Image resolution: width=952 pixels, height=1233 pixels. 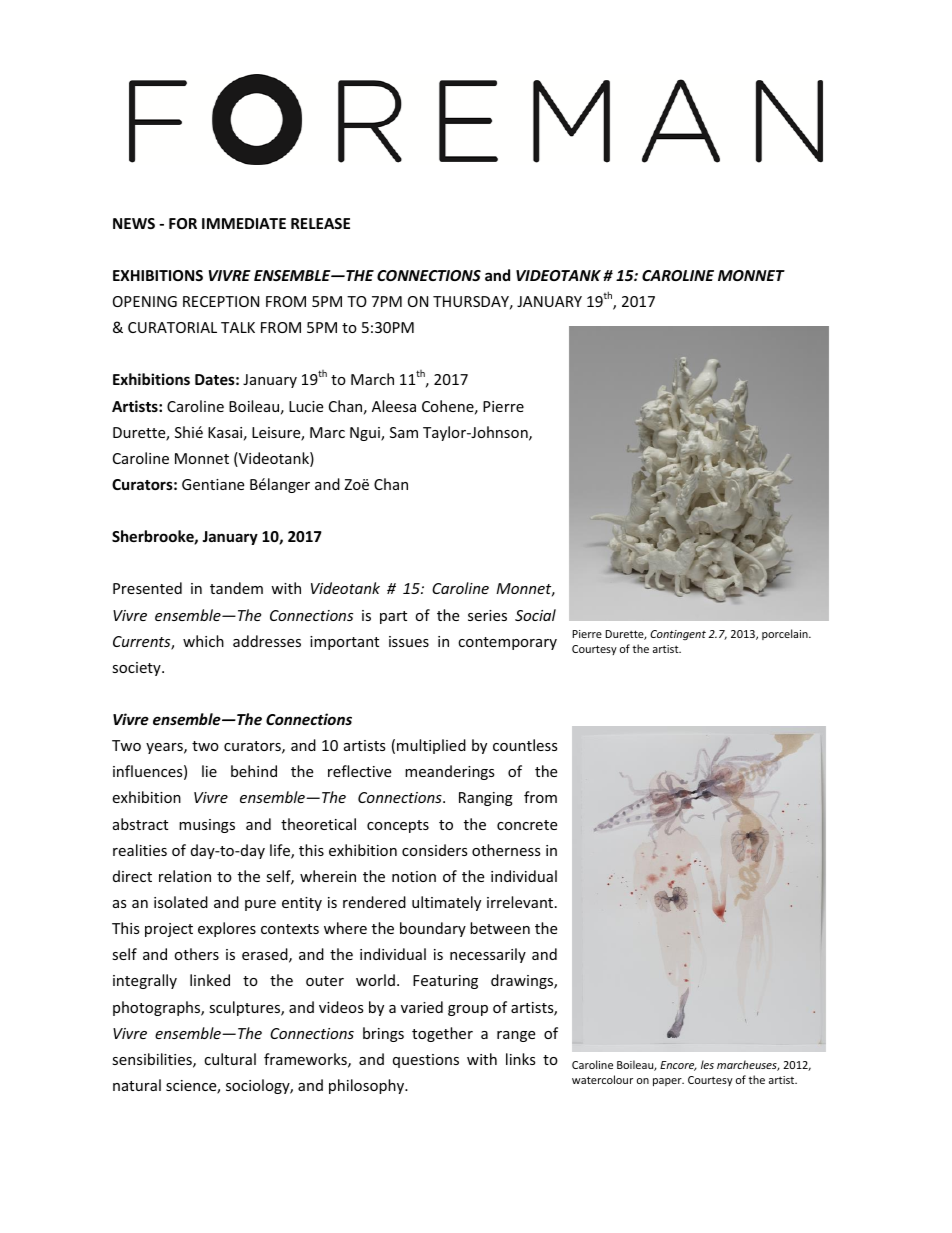 What do you see at coordinates (203, 641) in the page?
I see `which` at bounding box center [203, 641].
